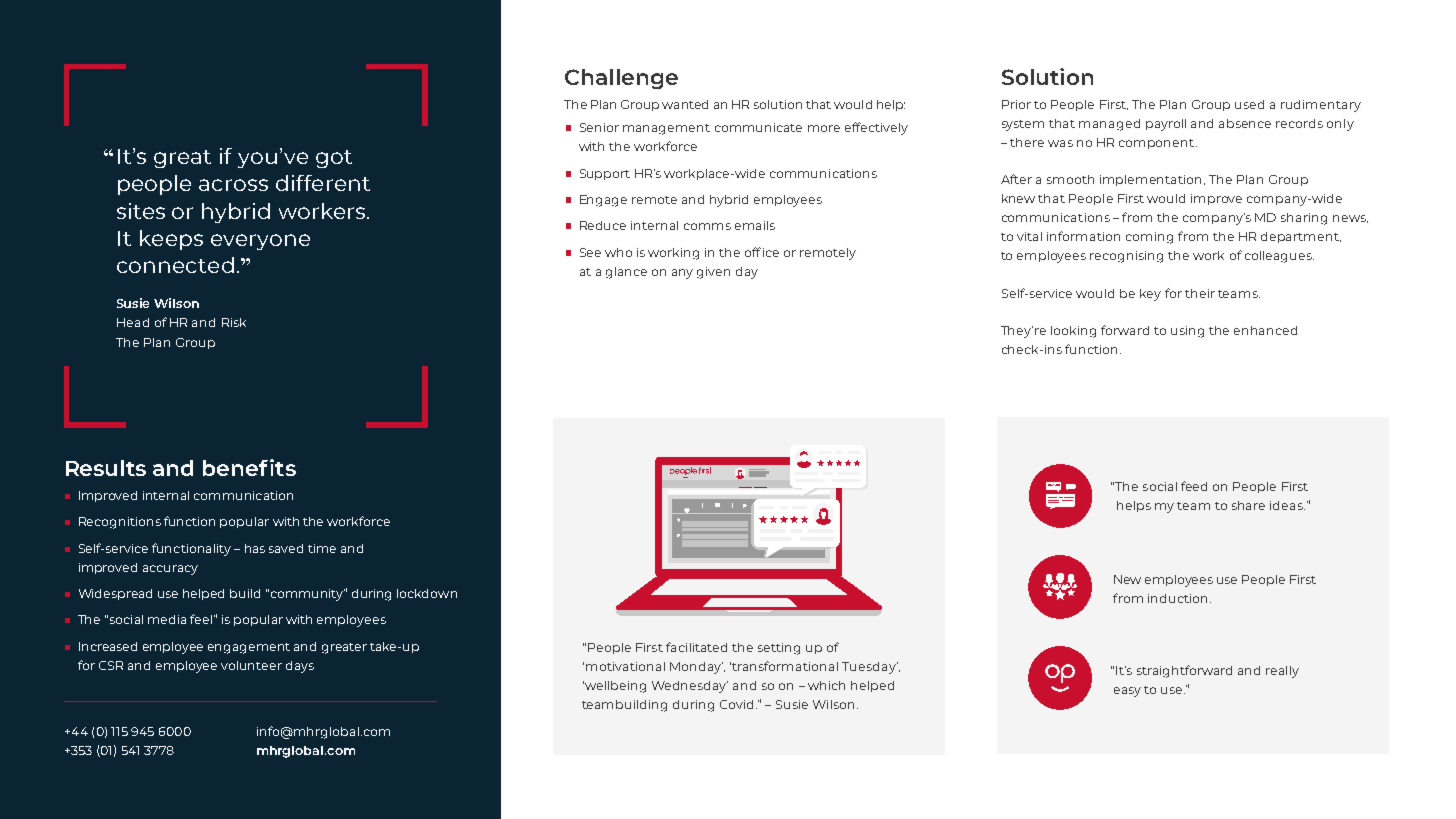  I want to click on their, so click(1200, 293).
